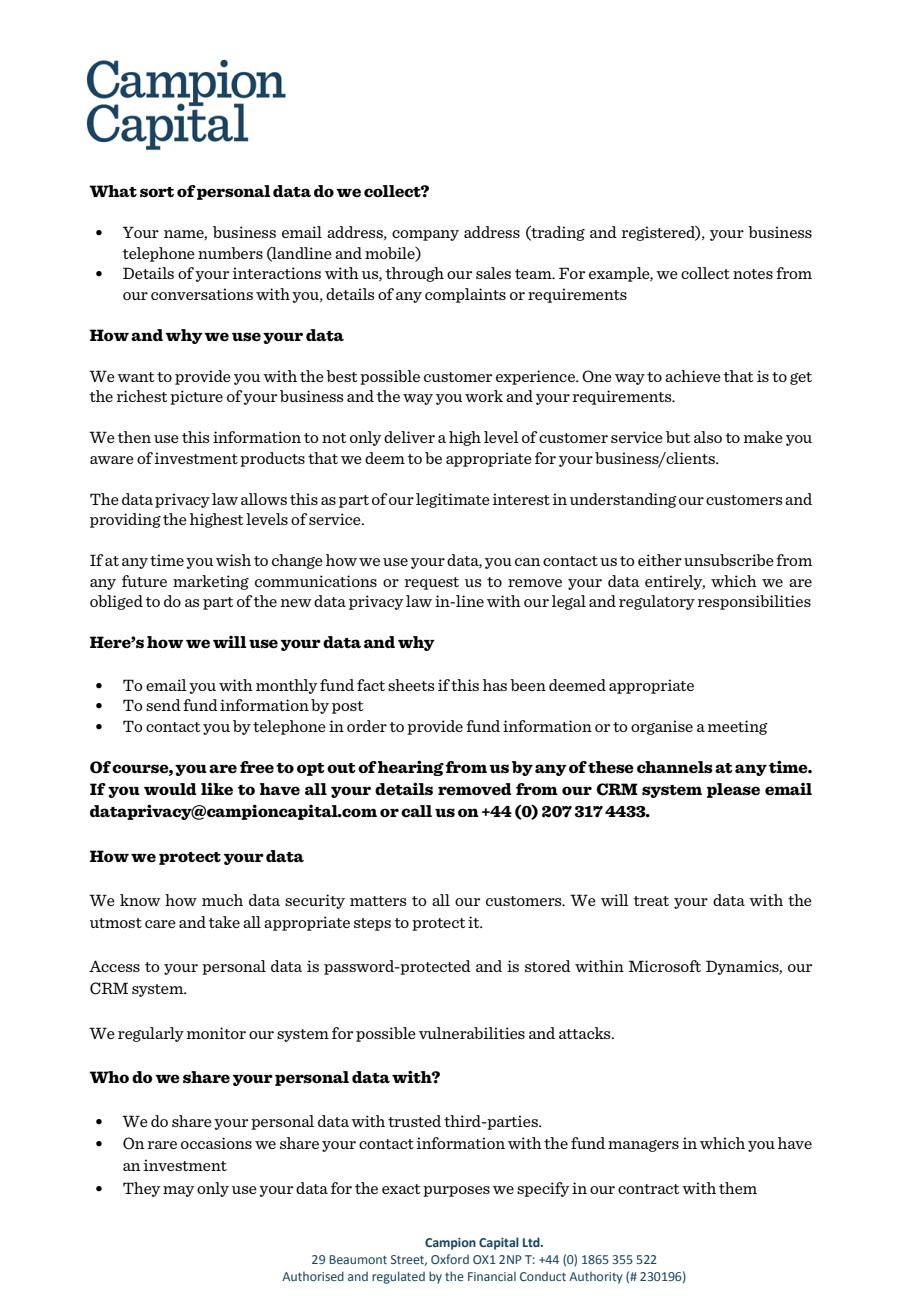 This screenshot has width=924, height=1308. What do you see at coordinates (651, 901) in the screenshot?
I see `treat` at bounding box center [651, 901].
